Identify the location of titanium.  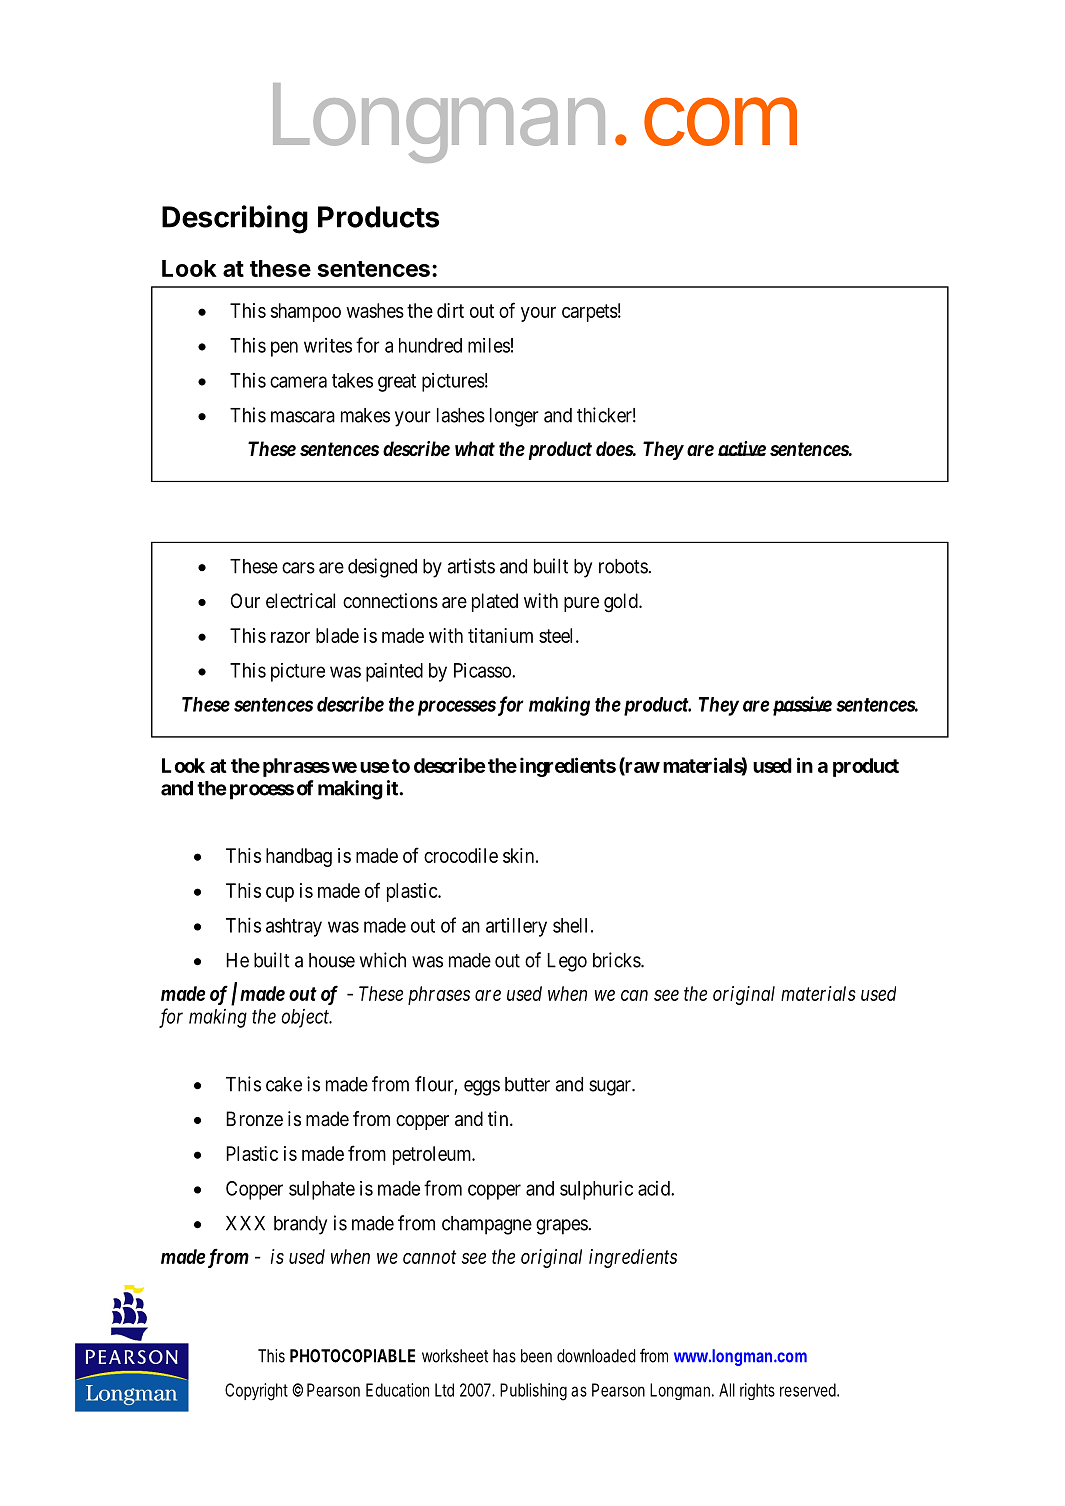
(500, 635).
